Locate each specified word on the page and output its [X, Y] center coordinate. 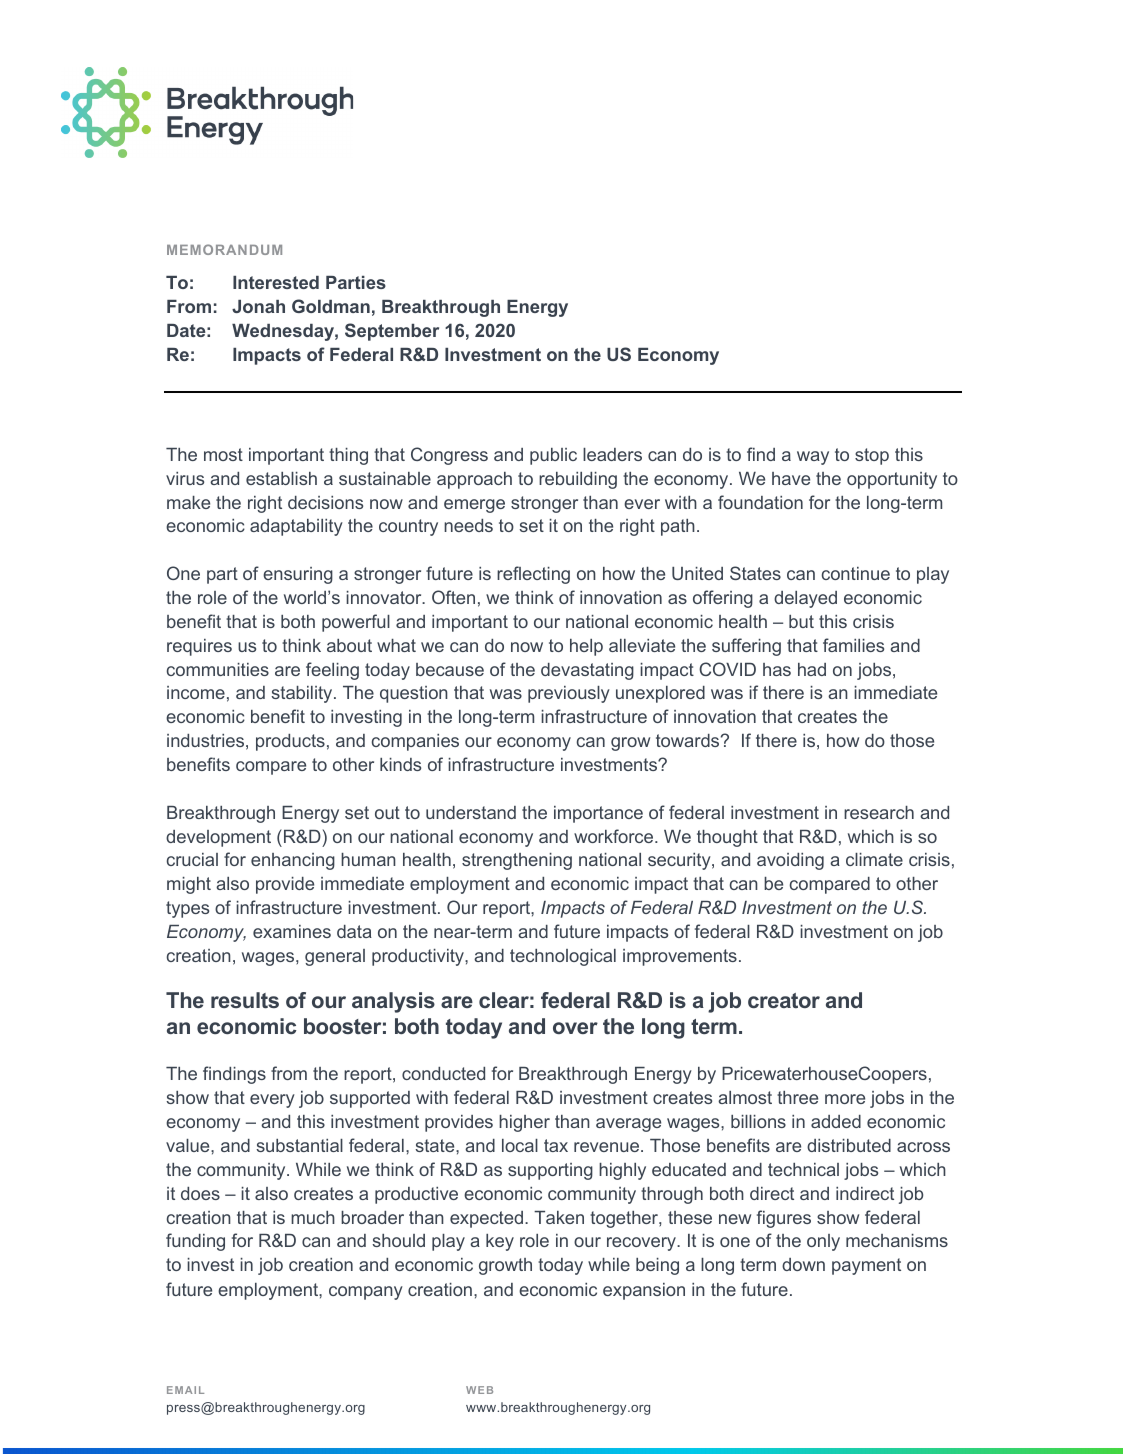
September [392, 332]
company [366, 1293]
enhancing [293, 861]
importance [598, 814]
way [813, 458]
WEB [479, 1390]
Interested [276, 282]
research [879, 812]
